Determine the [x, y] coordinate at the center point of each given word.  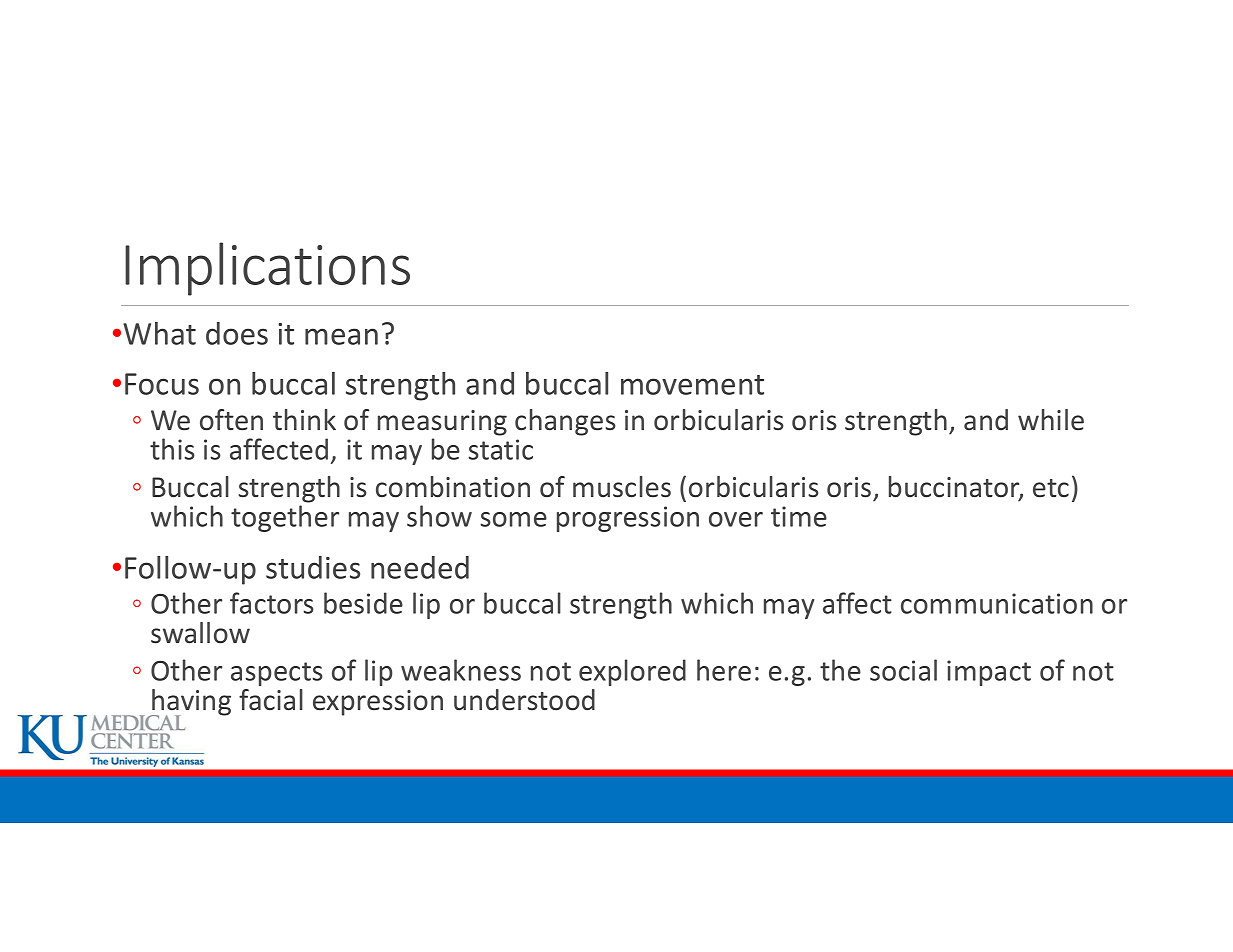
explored [632, 672]
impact [989, 673]
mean [341, 336]
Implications [267, 269]
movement [692, 385]
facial [271, 700]
